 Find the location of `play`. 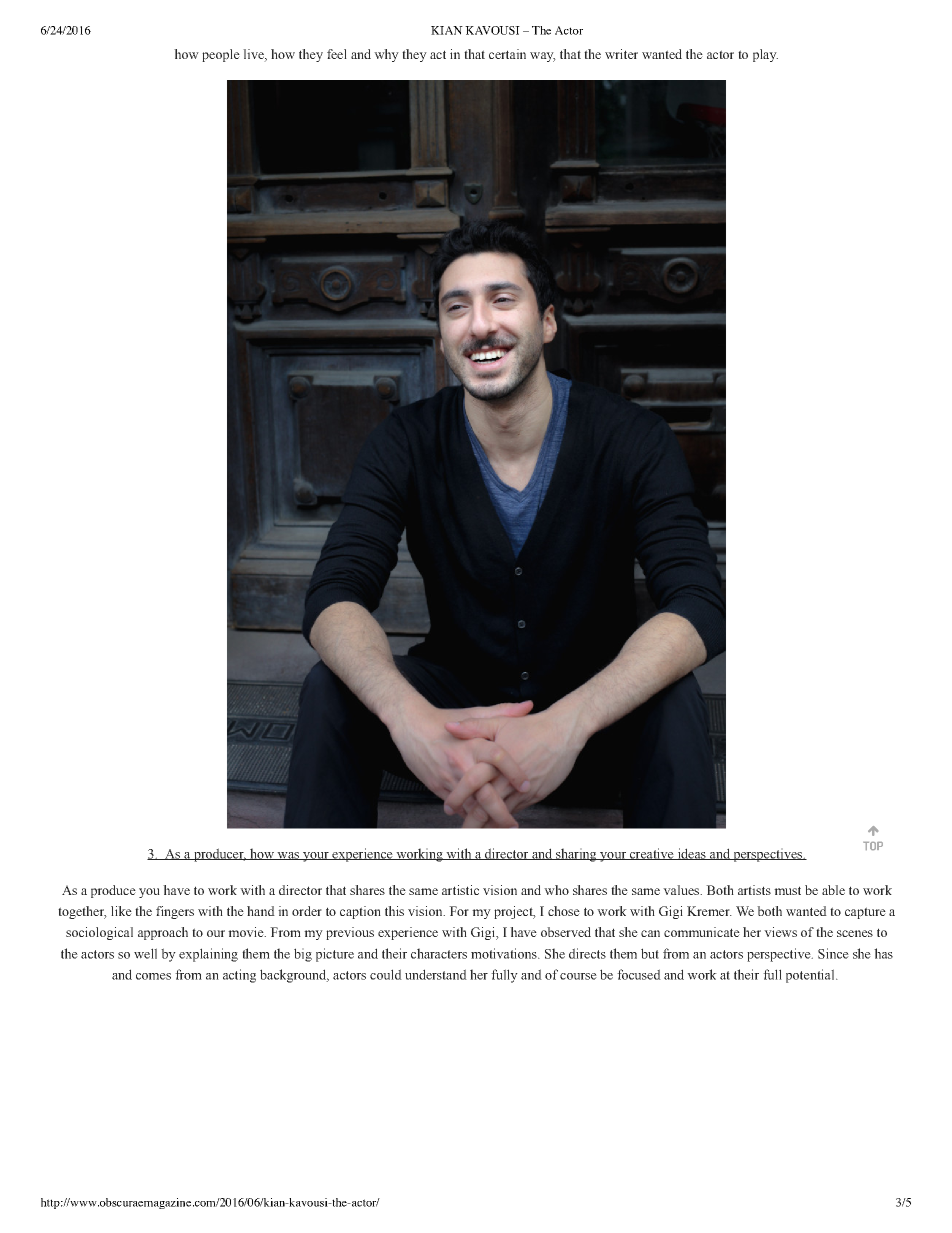

play is located at coordinates (765, 55).
